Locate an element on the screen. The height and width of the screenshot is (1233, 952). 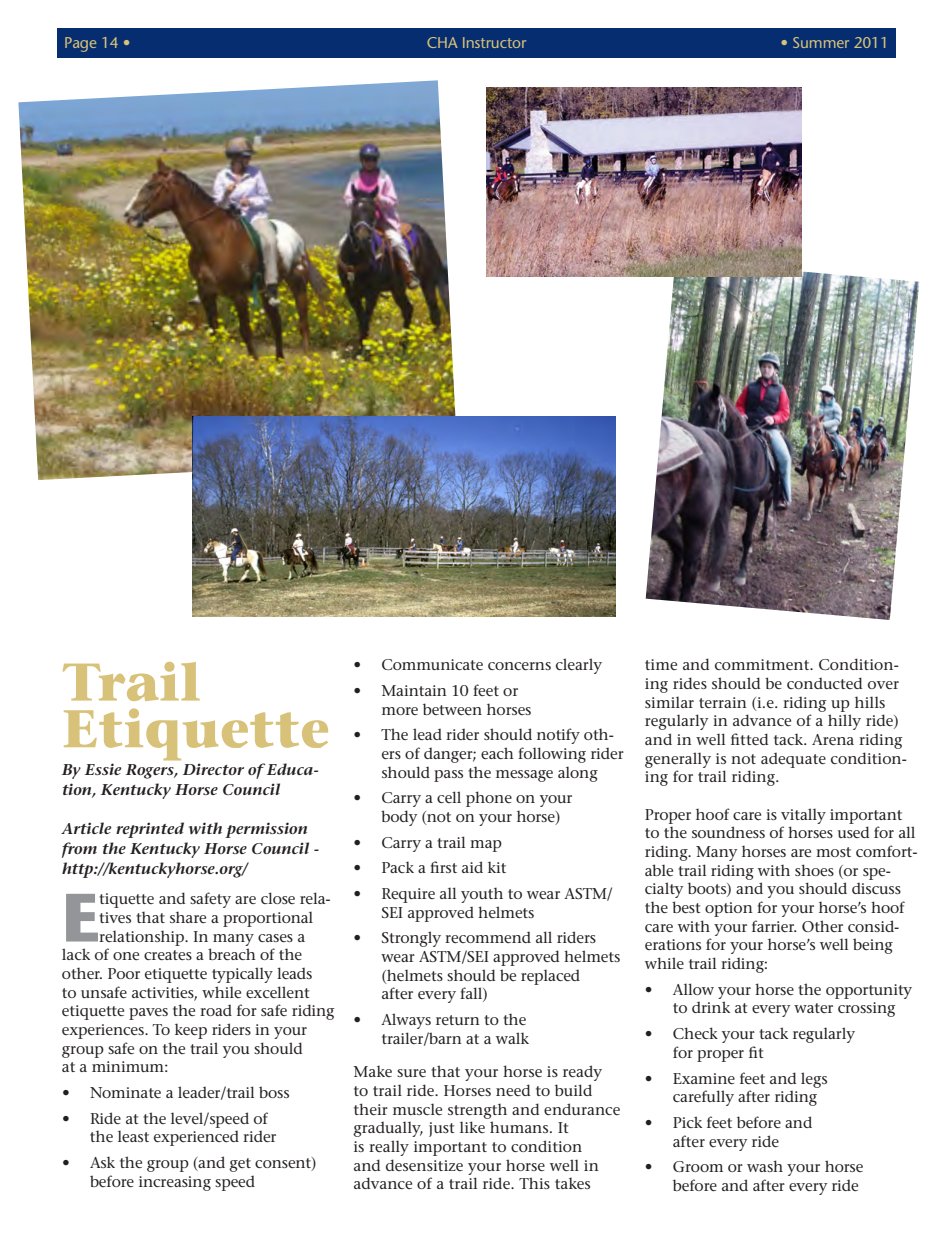
Summer is located at coordinates (821, 42).
